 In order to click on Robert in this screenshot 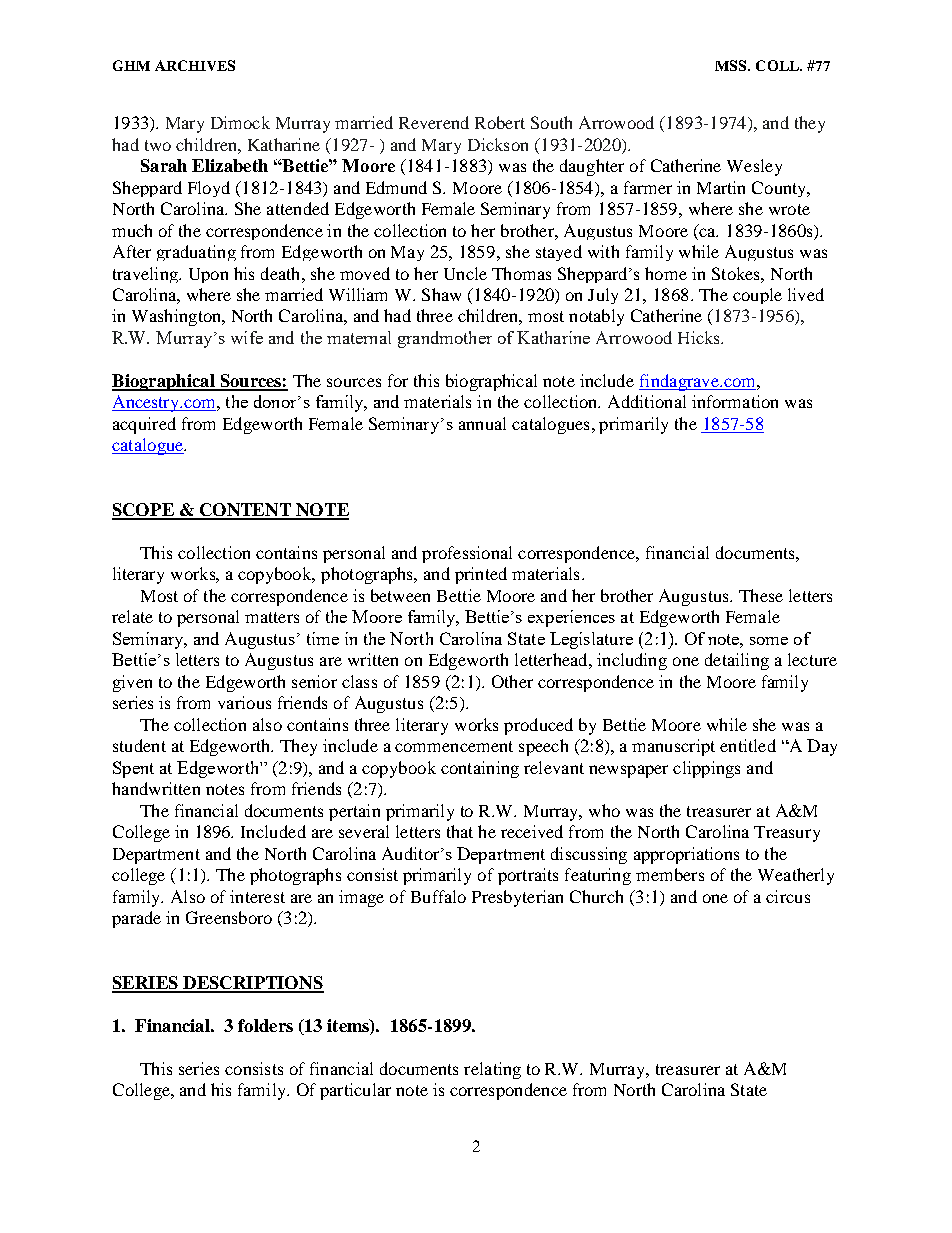, I will do `click(500, 122)`.
